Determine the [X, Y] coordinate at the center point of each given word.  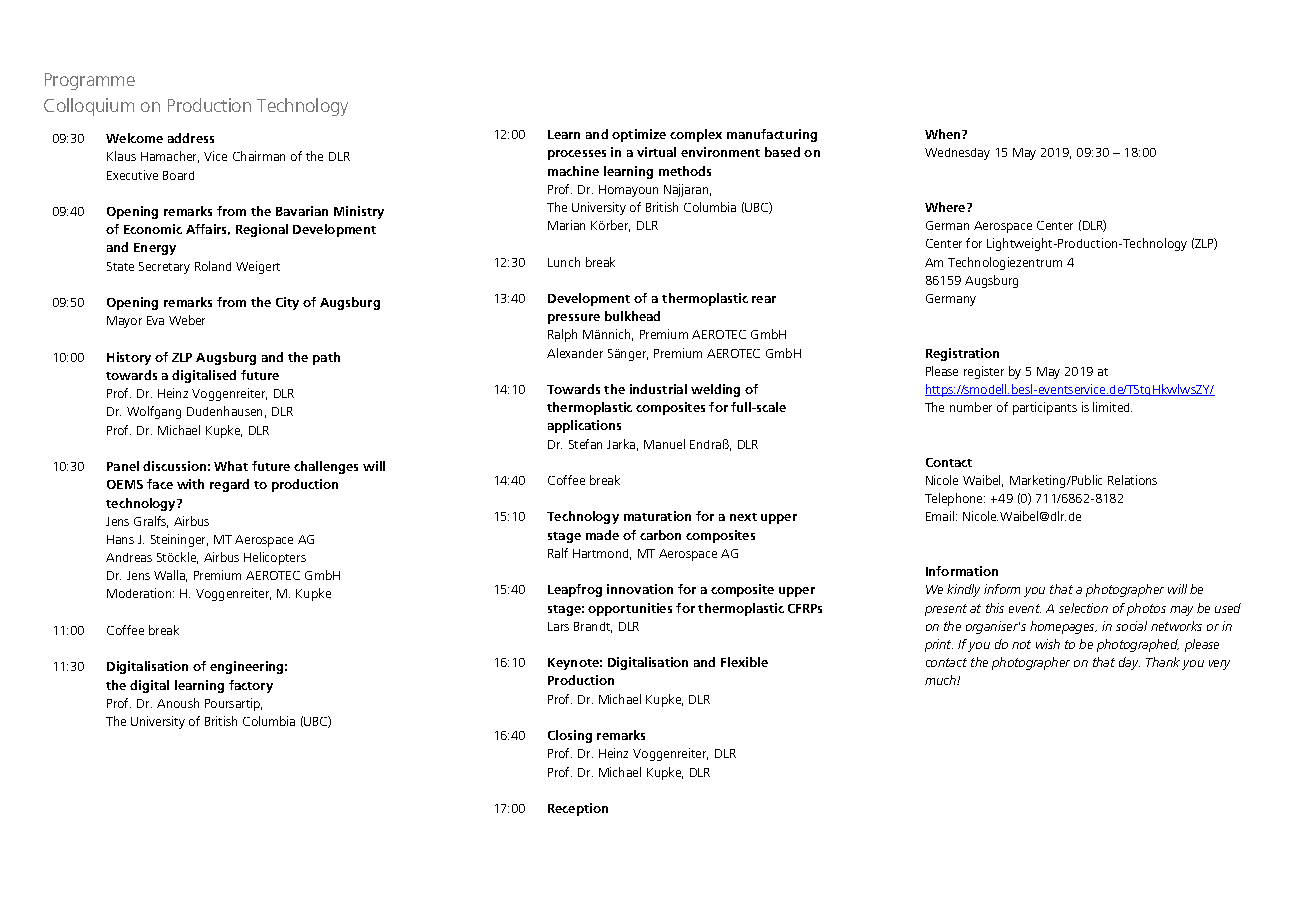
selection [1083, 608]
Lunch [564, 262]
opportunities [630, 609]
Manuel [664, 444]
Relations [1132, 480]
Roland [213, 266]
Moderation [140, 593]
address [191, 138]
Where [946, 207]
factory [251, 686]
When [944, 134]
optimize [639, 135]
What [231, 466]
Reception [578, 809]
